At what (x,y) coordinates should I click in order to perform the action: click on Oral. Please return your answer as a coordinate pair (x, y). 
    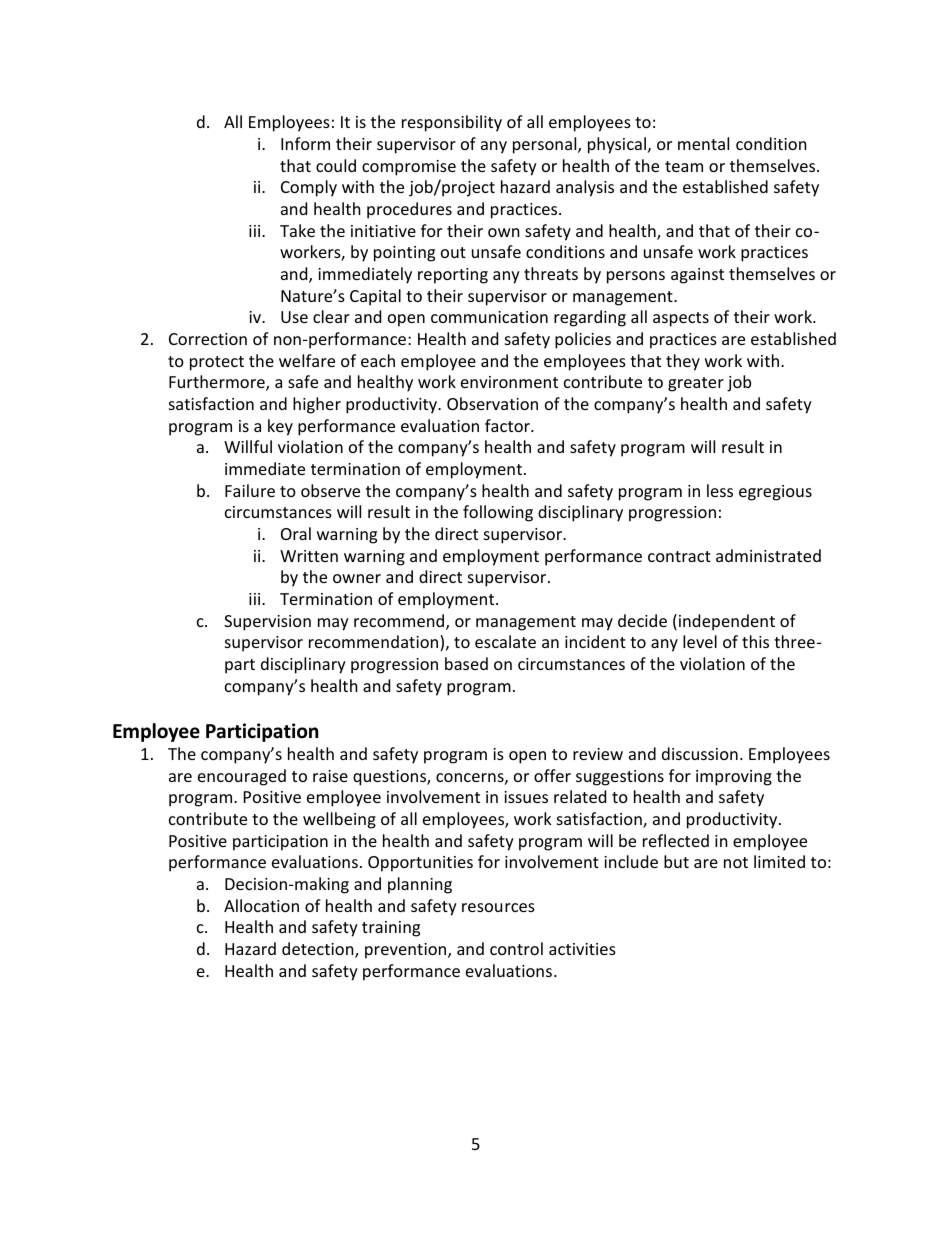
    Looking at the image, I should click on (296, 533).
